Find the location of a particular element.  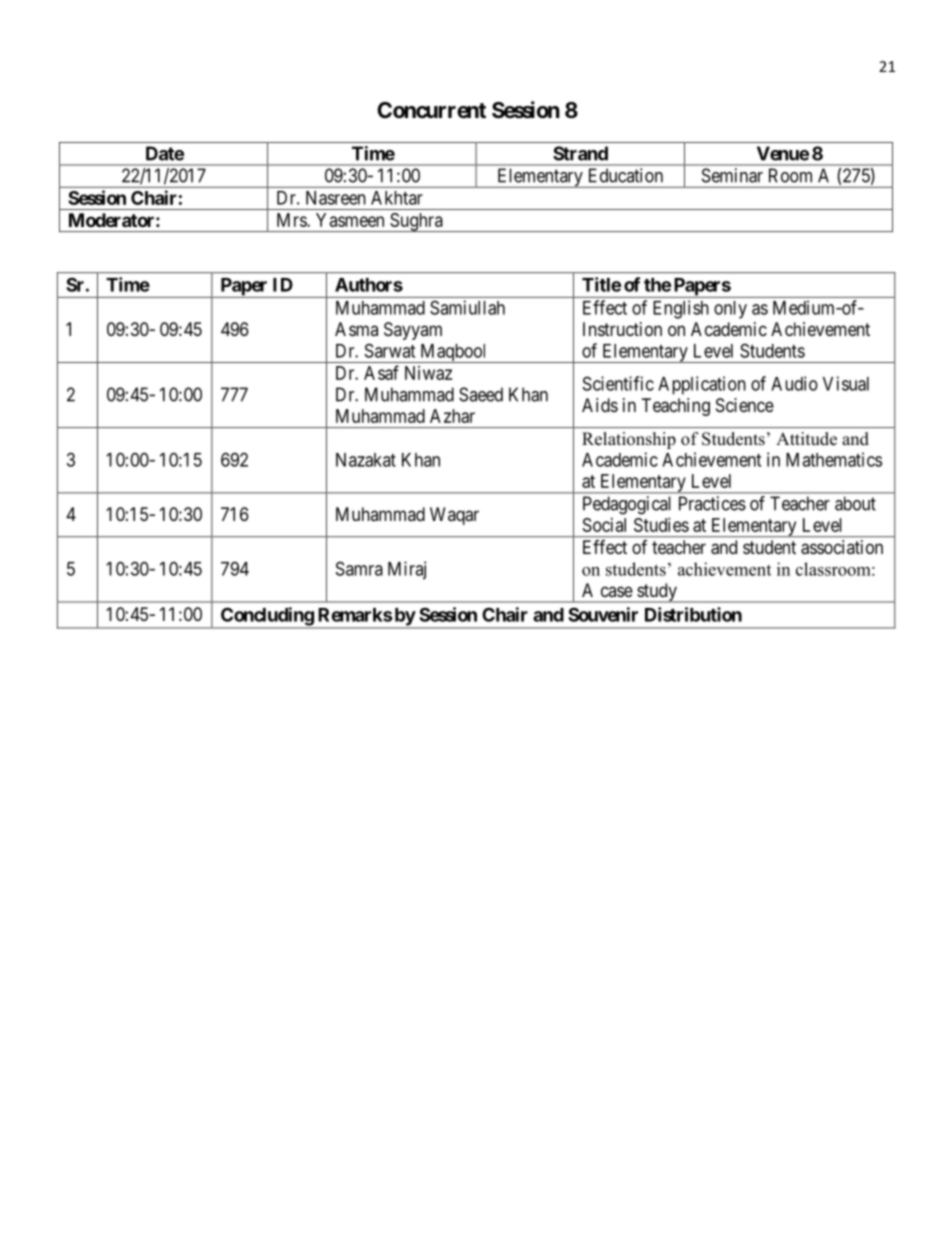

Scientific is located at coordinates (618, 383).
